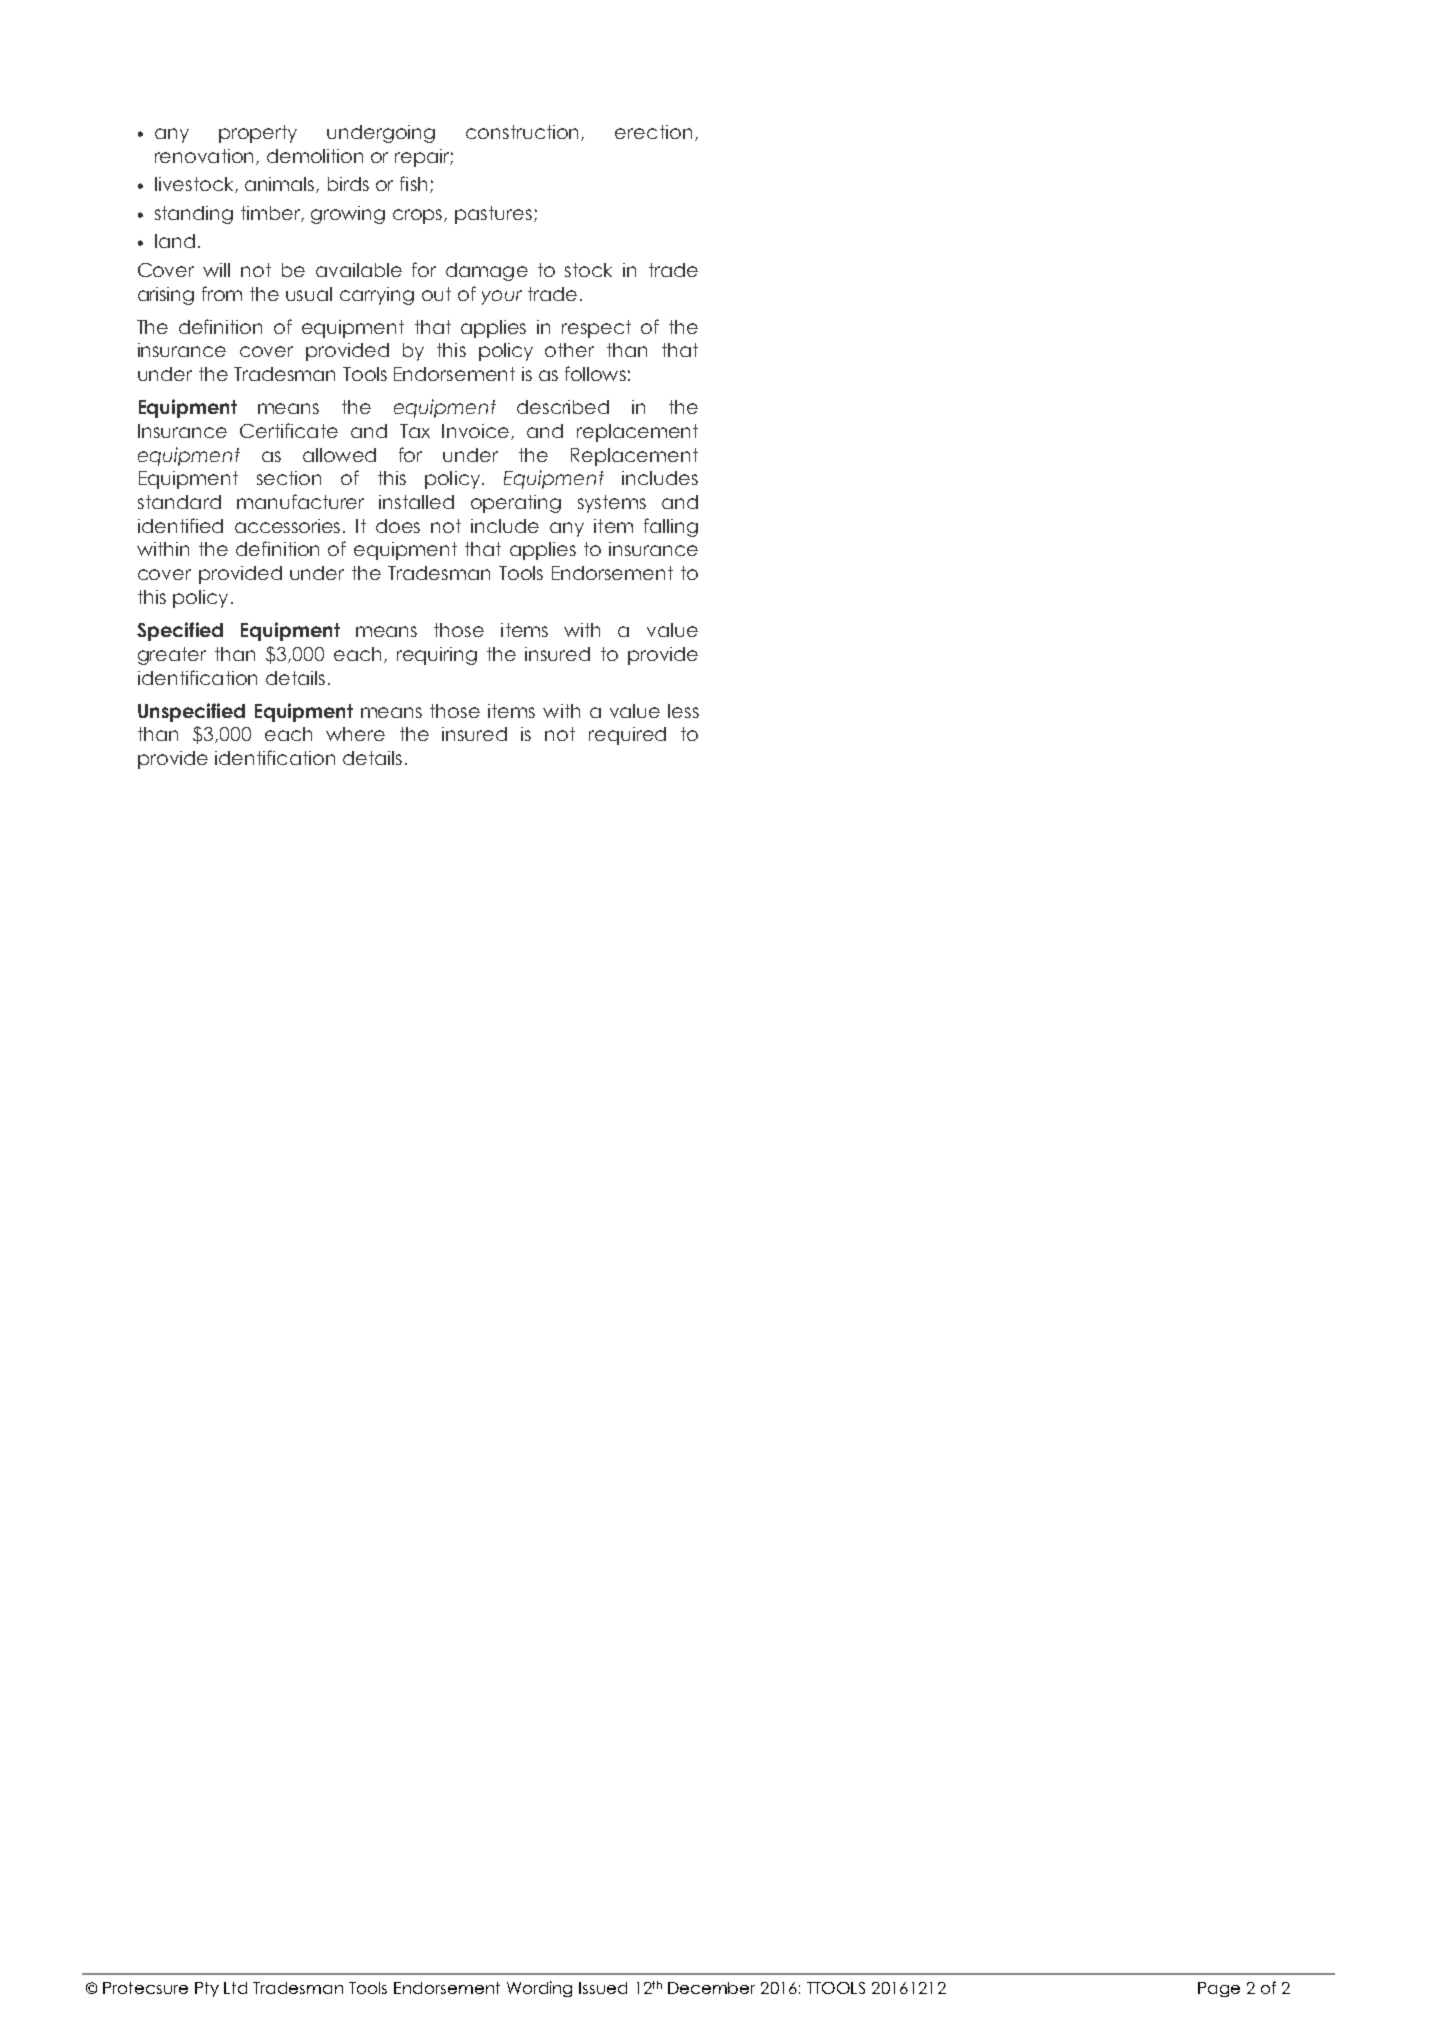  Describe the element at coordinates (596, 329) in the screenshot. I see `respect` at that location.
